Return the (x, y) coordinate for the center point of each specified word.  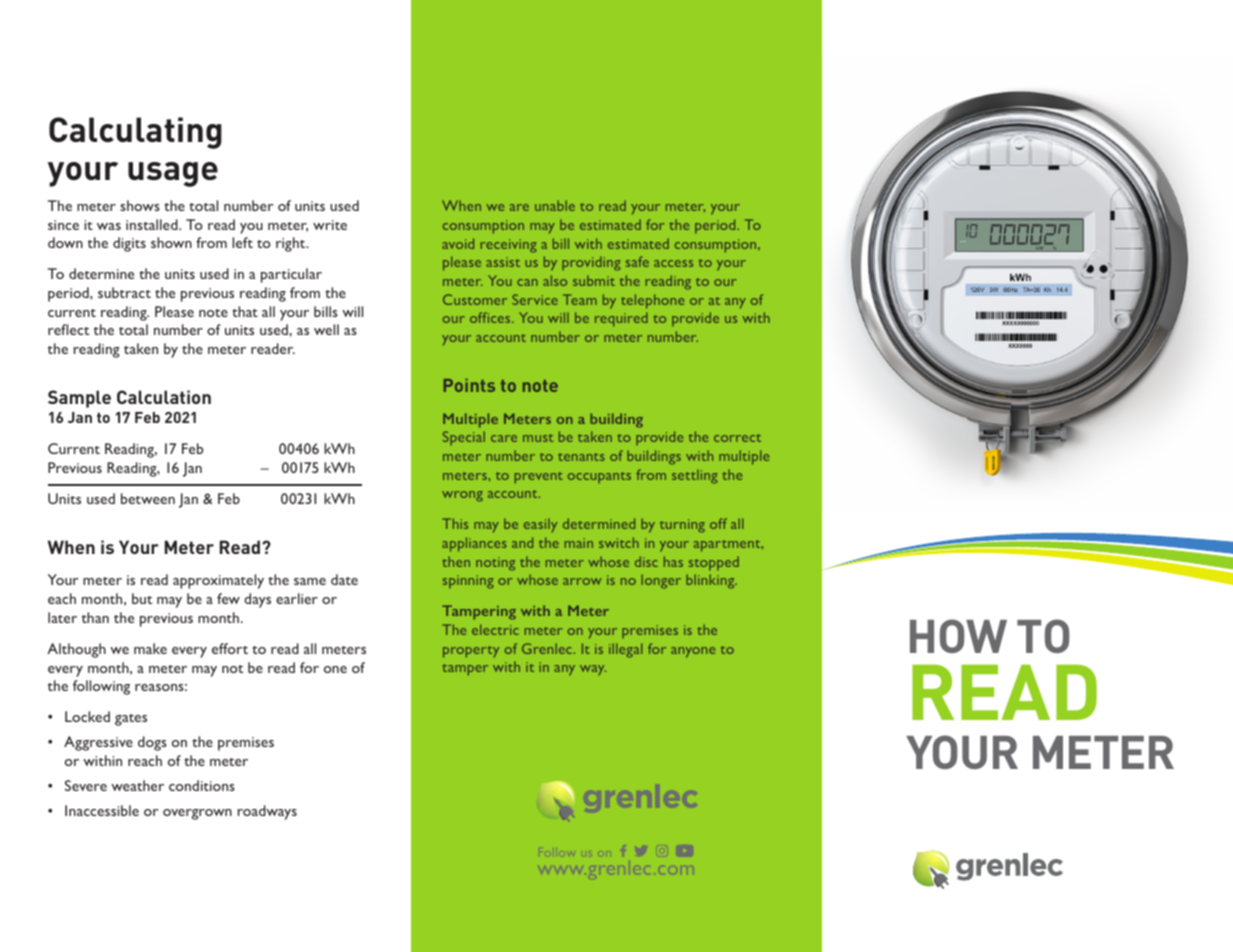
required (621, 319)
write (330, 225)
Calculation (164, 397)
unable (555, 205)
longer (661, 581)
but (142, 598)
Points (469, 385)
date (344, 579)
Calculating (135, 133)
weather (137, 785)
